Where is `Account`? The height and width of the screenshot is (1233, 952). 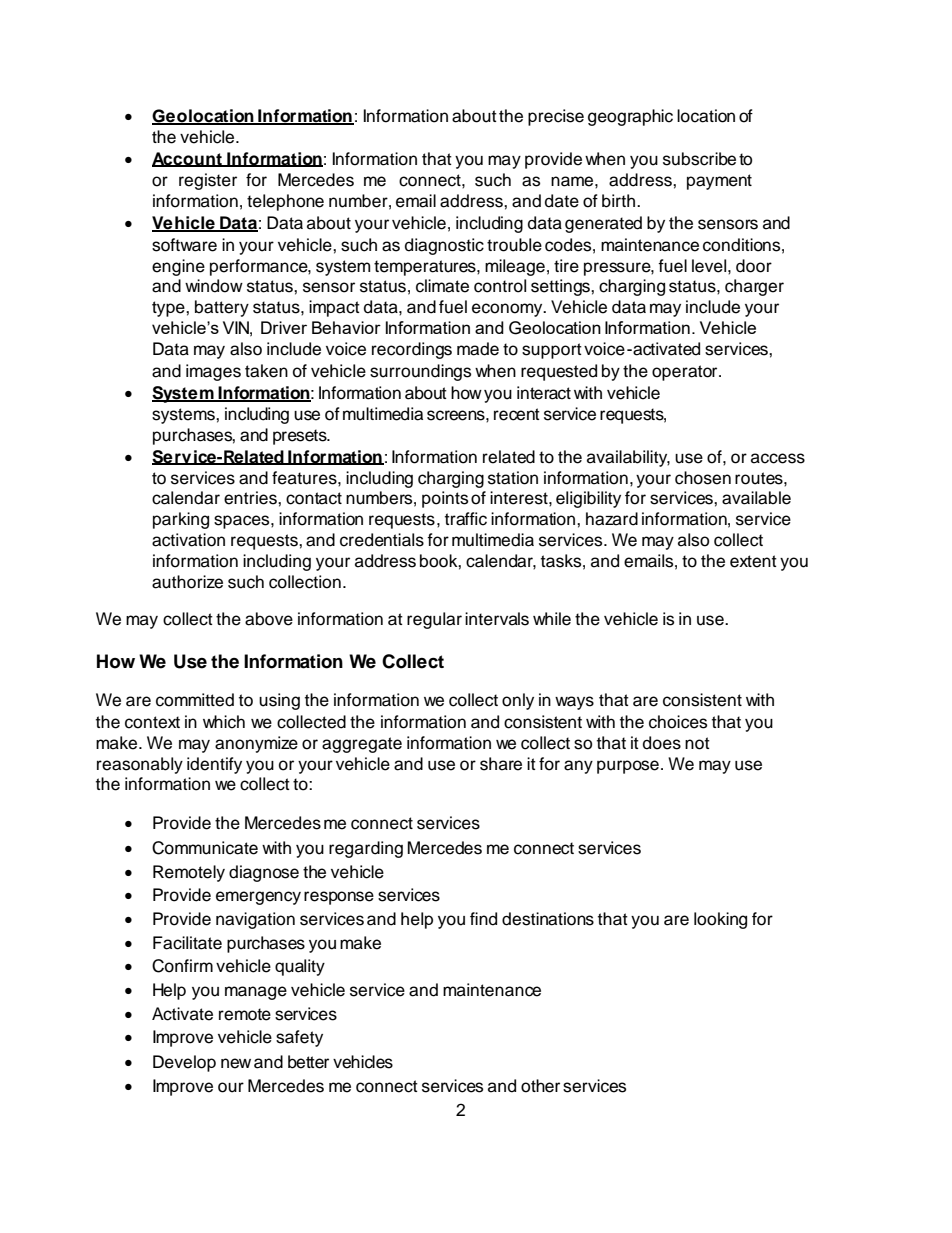 Account is located at coordinates (188, 159).
